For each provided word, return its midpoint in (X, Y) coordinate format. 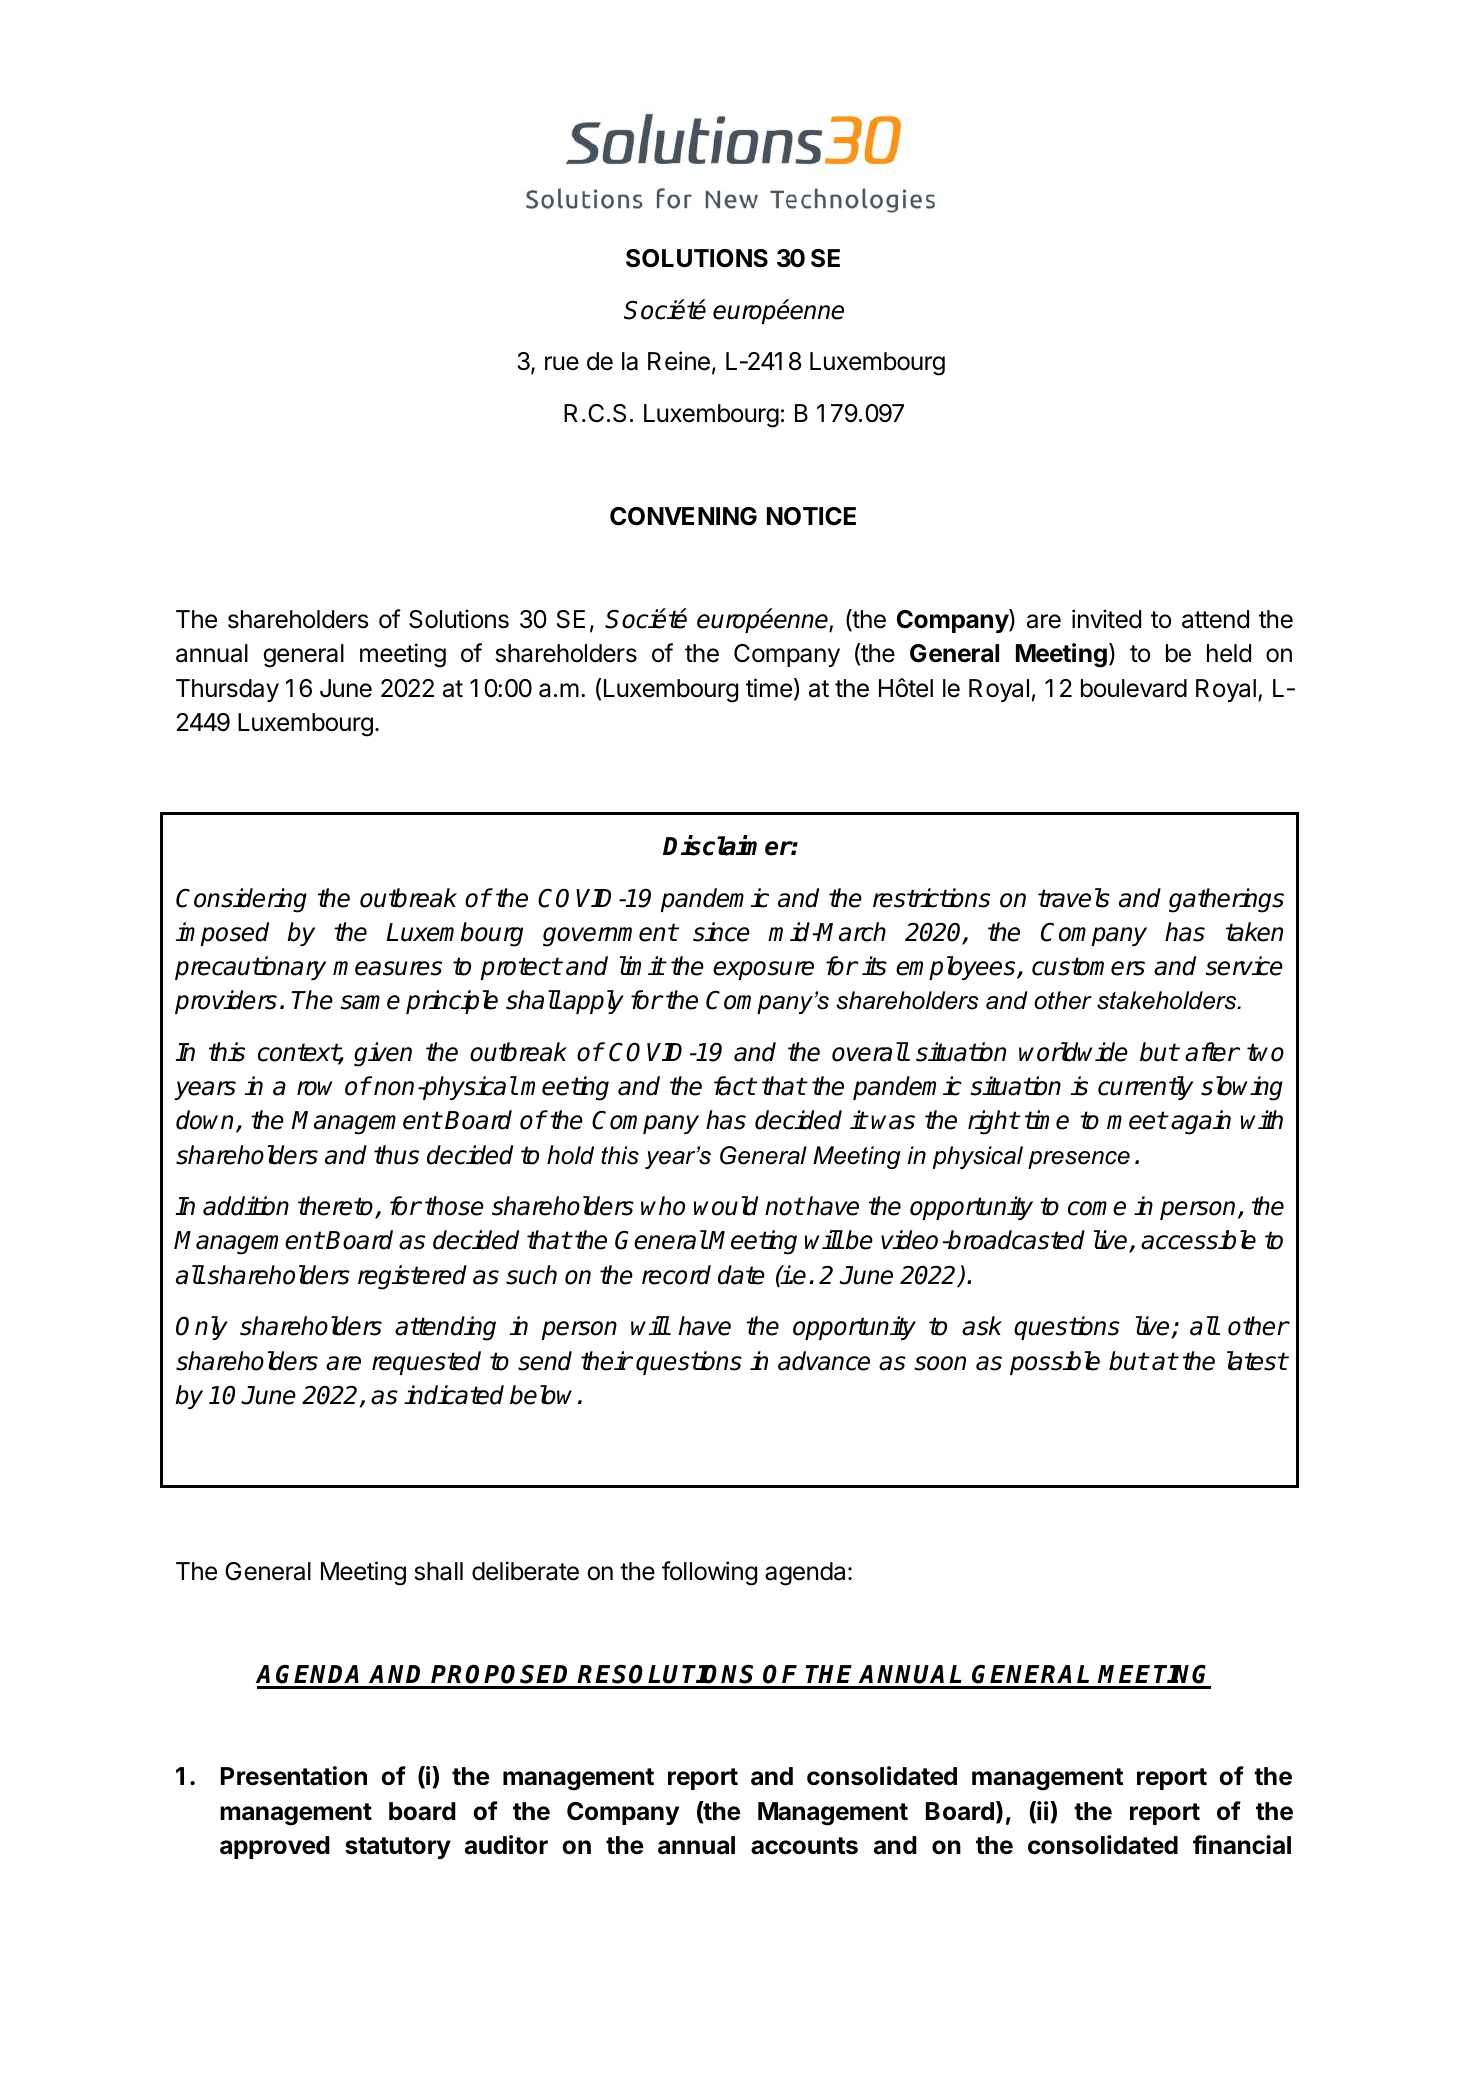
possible (1055, 1363)
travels (1074, 898)
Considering (241, 900)
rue (562, 363)
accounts (804, 1846)
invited (1106, 619)
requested (426, 1363)
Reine (679, 361)
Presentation (294, 1776)
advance (824, 1361)
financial (1242, 1845)
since (721, 932)
